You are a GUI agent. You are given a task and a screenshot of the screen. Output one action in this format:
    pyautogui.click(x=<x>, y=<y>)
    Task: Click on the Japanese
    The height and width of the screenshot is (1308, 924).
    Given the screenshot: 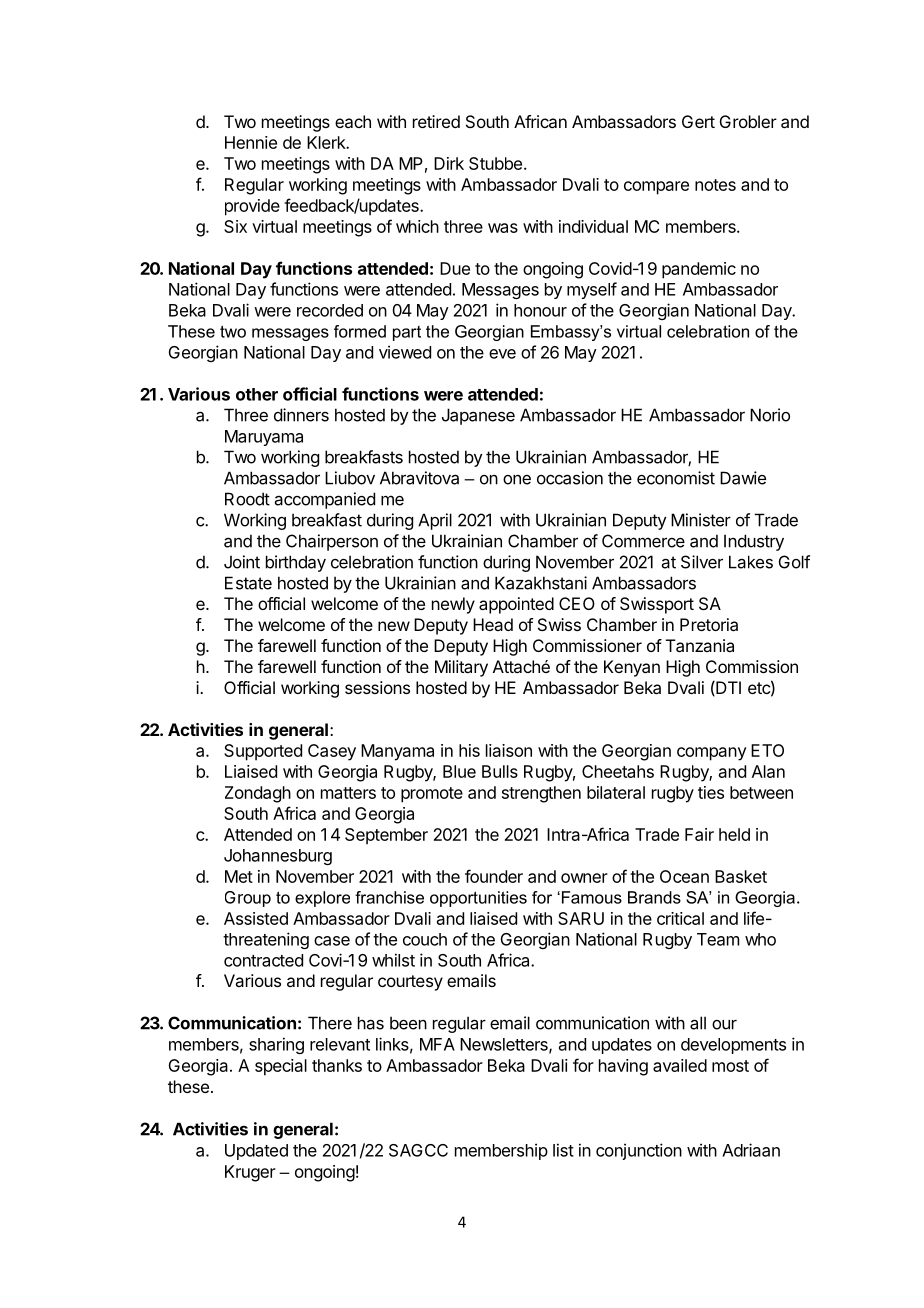 What is the action you would take?
    pyautogui.click(x=478, y=416)
